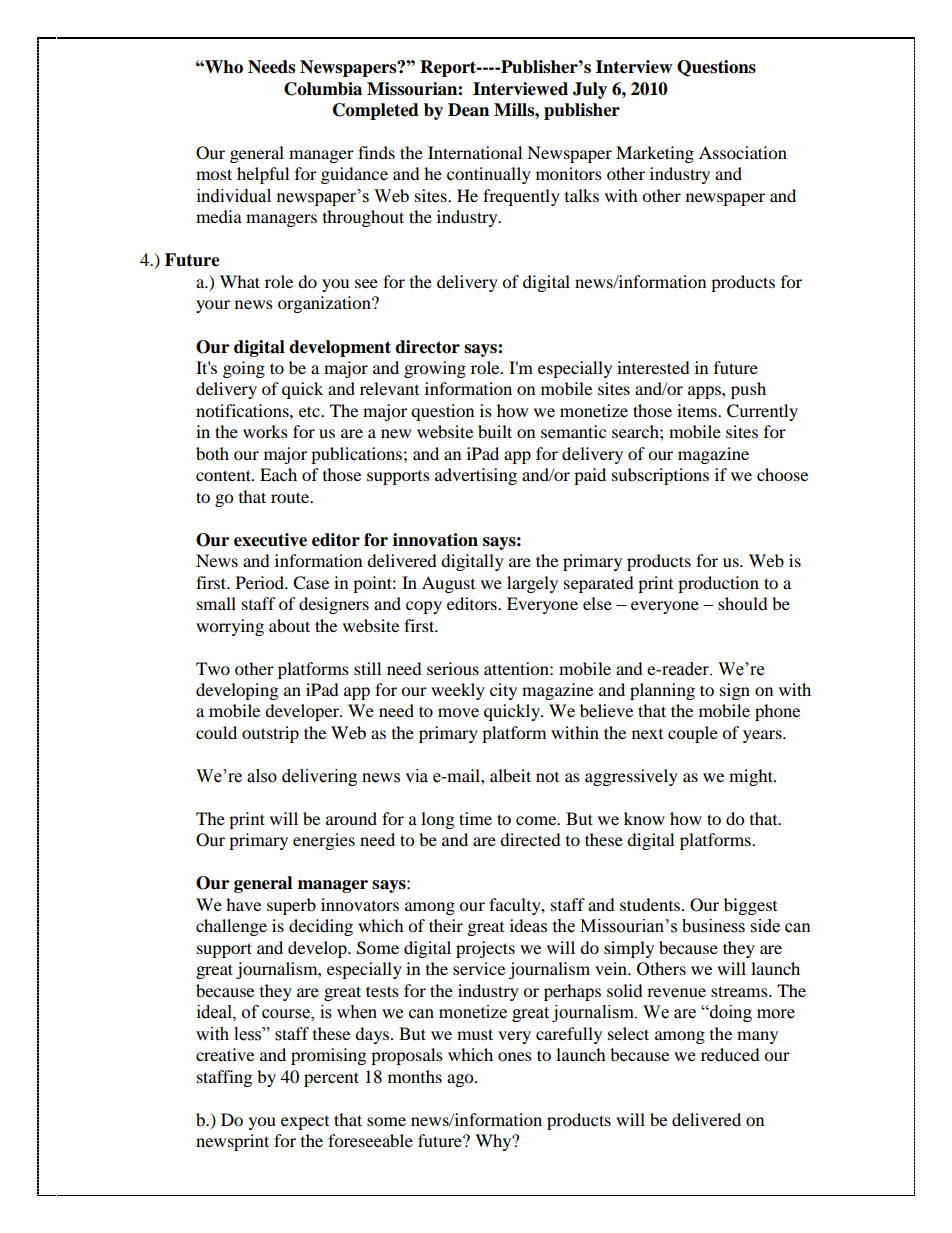  What do you see at coordinates (289, 625) in the screenshot?
I see `about` at bounding box center [289, 625].
